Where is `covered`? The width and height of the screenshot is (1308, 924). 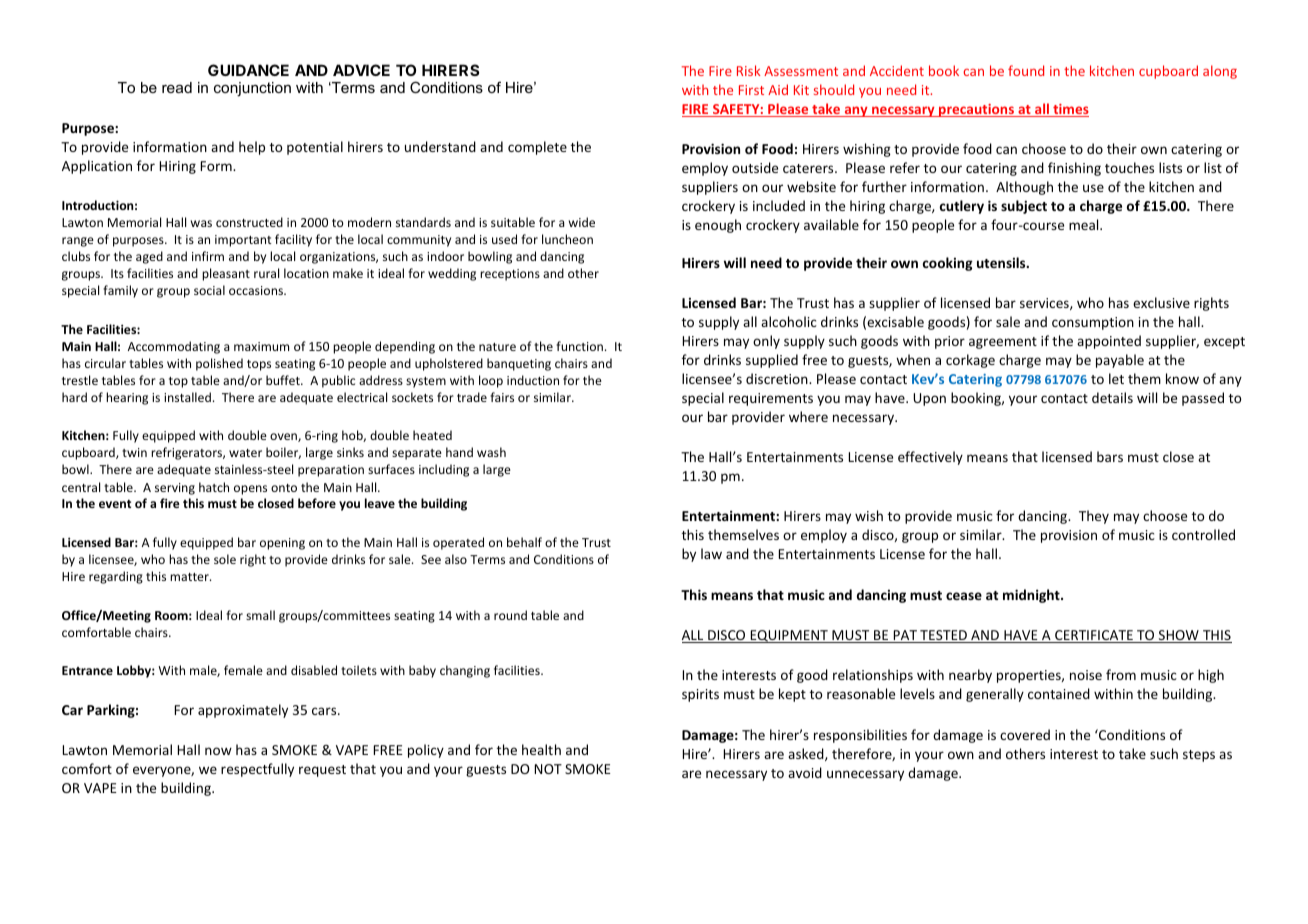
covered is located at coordinates (1025, 734).
